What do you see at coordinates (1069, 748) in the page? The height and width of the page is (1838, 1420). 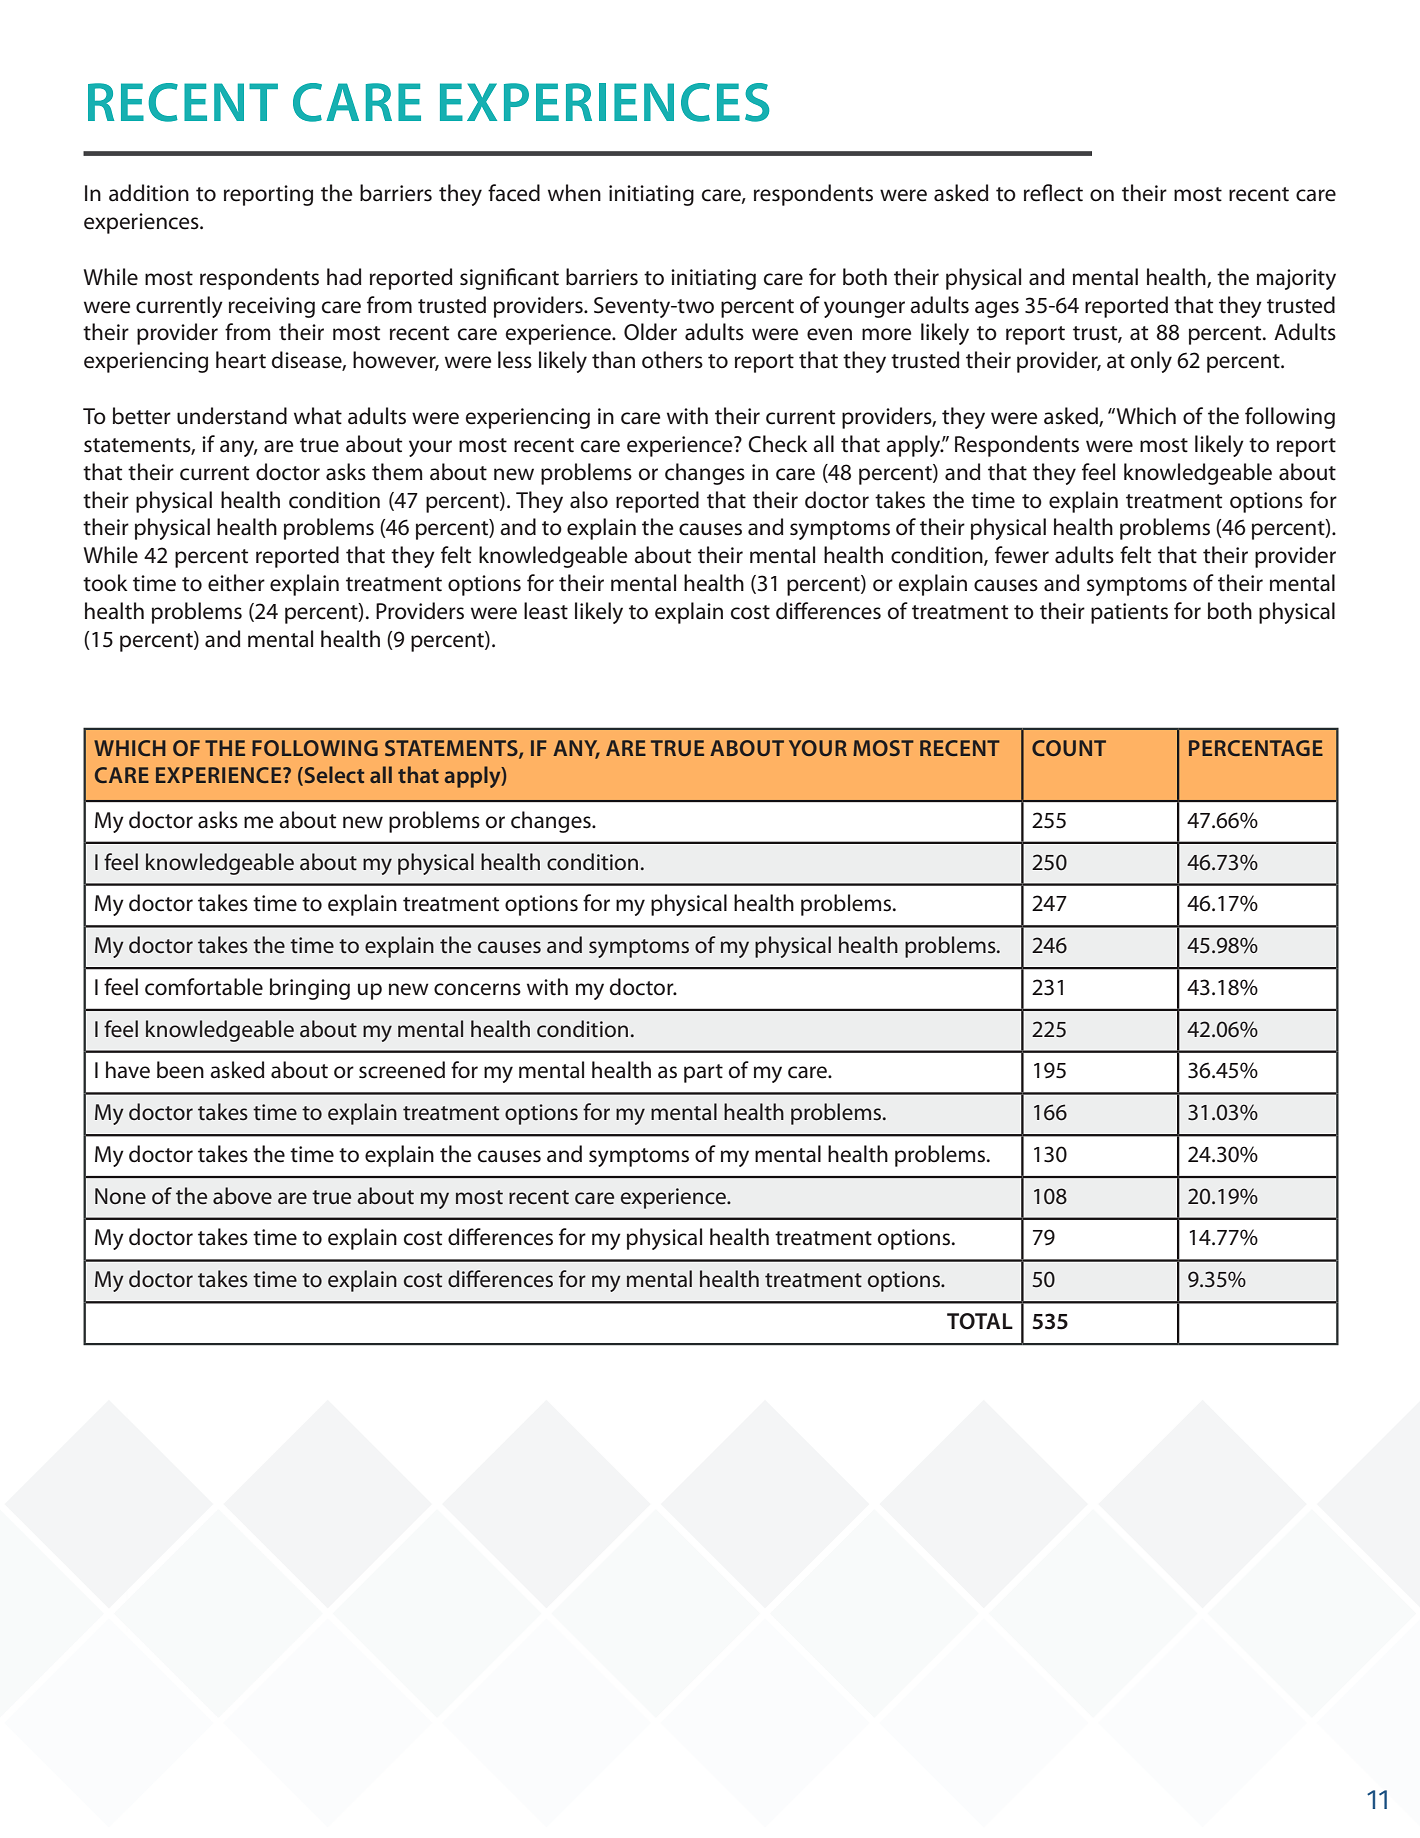 I see `COUNT` at bounding box center [1069, 748].
